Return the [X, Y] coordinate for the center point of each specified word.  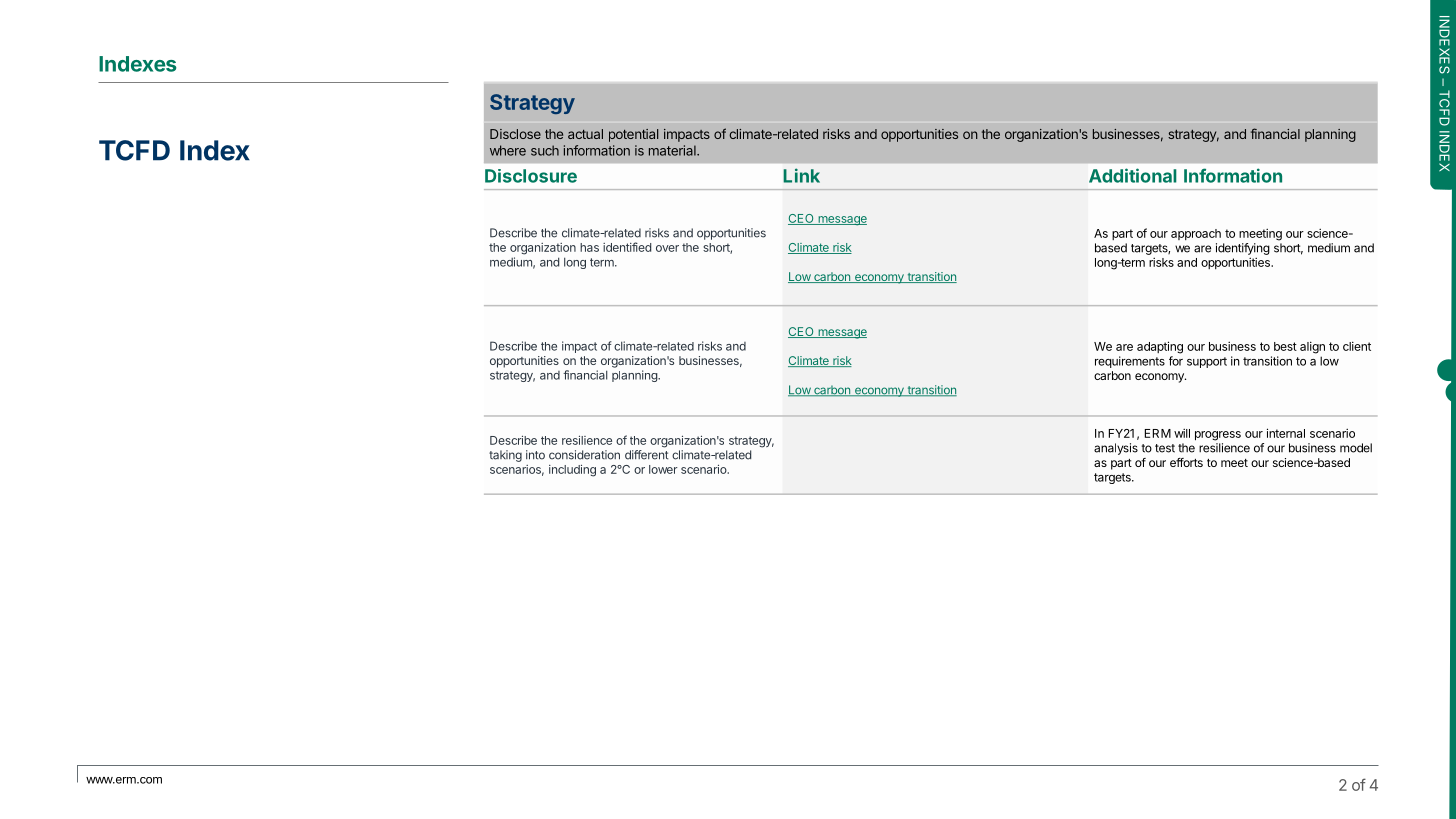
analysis [1116, 449]
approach [1196, 234]
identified [627, 247]
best [1285, 346]
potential [633, 135]
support [1207, 362]
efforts [1186, 462]
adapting [1160, 347]
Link [801, 175]
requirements [1130, 362]
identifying [1243, 249]
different [646, 455]
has [589, 247]
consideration [584, 455]
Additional [1133, 175]
